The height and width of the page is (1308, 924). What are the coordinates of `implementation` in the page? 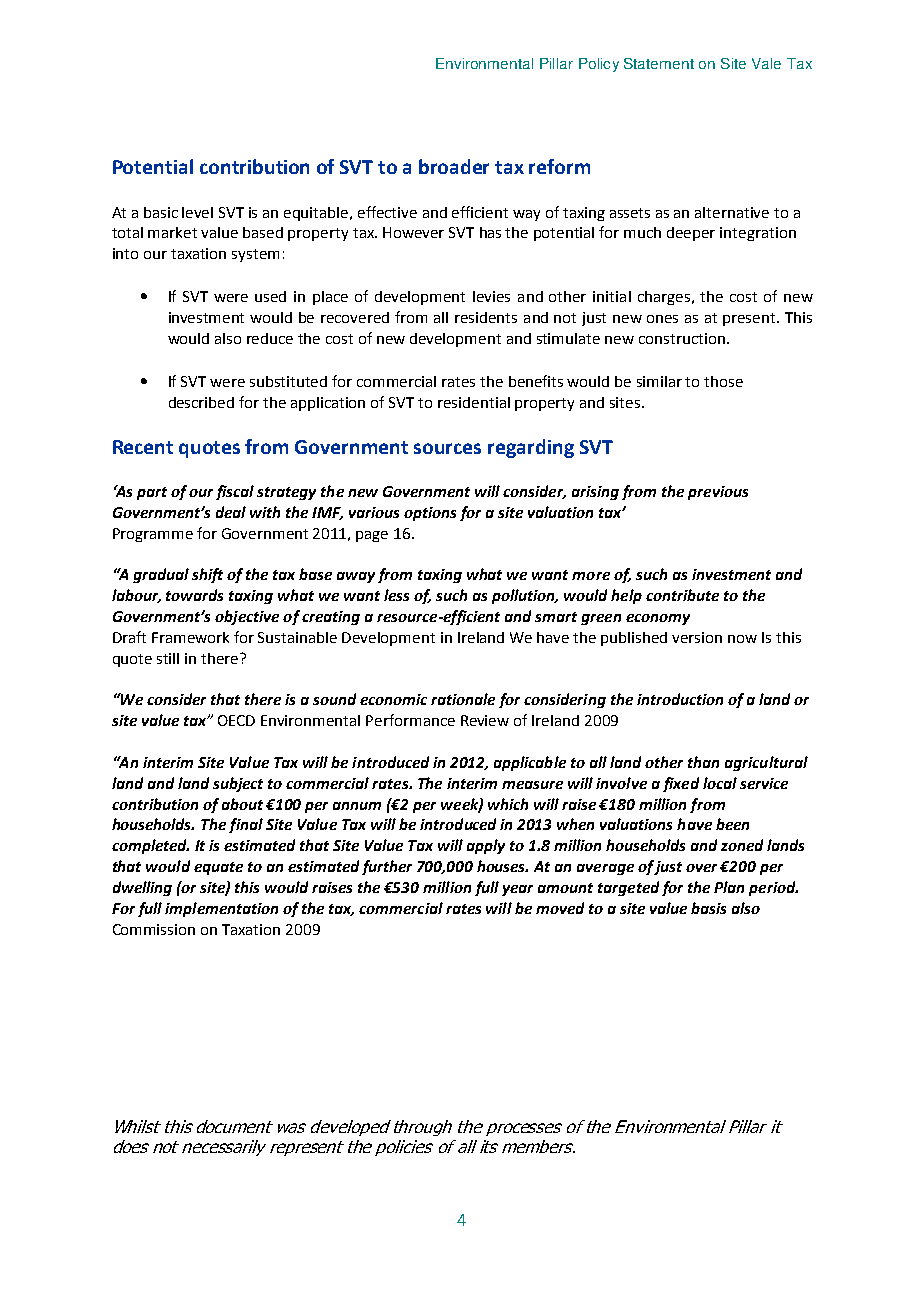 It's located at (221, 909).
